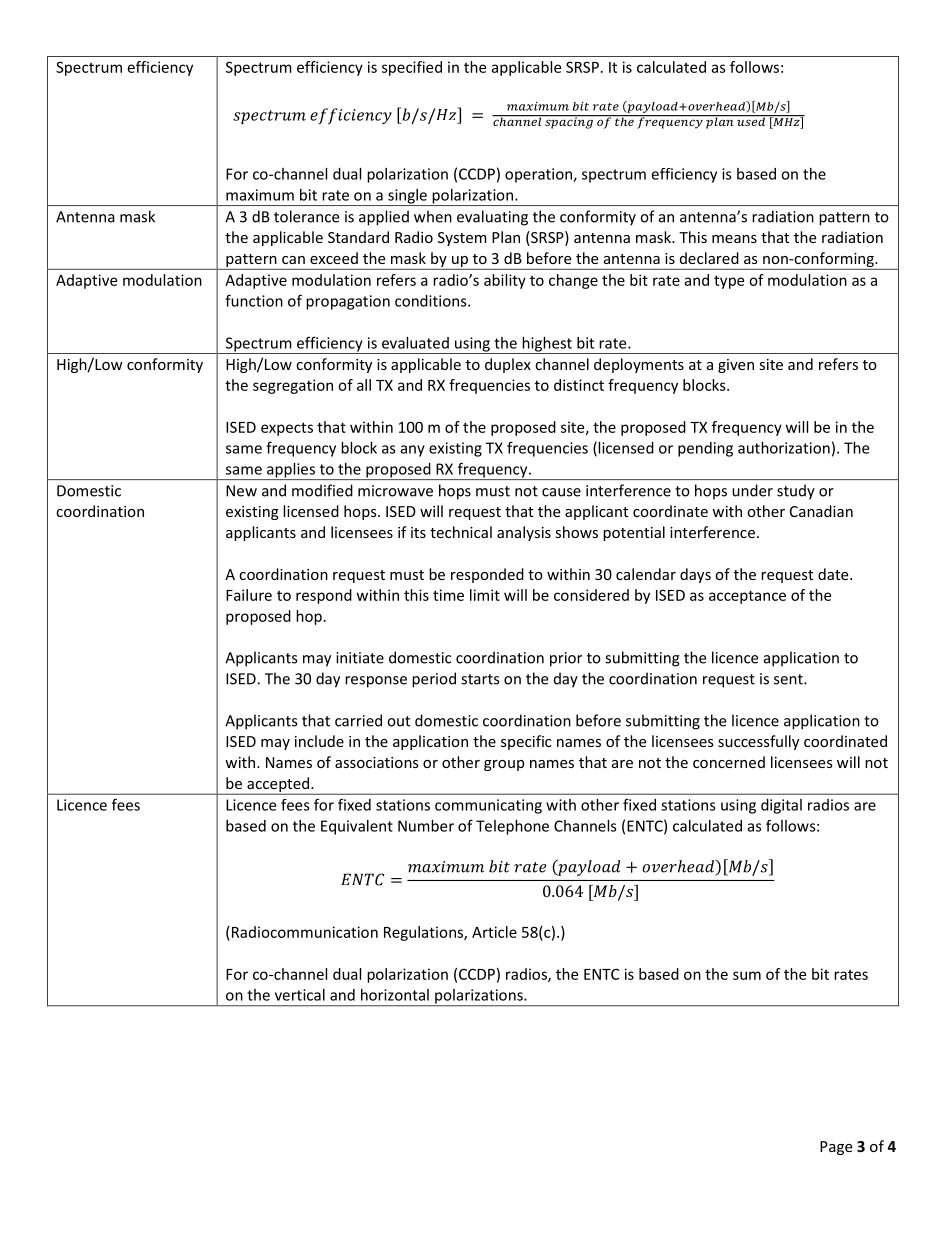 Image resolution: width=952 pixels, height=1233 pixels. What do you see at coordinates (300, 995) in the document?
I see `vertical` at bounding box center [300, 995].
